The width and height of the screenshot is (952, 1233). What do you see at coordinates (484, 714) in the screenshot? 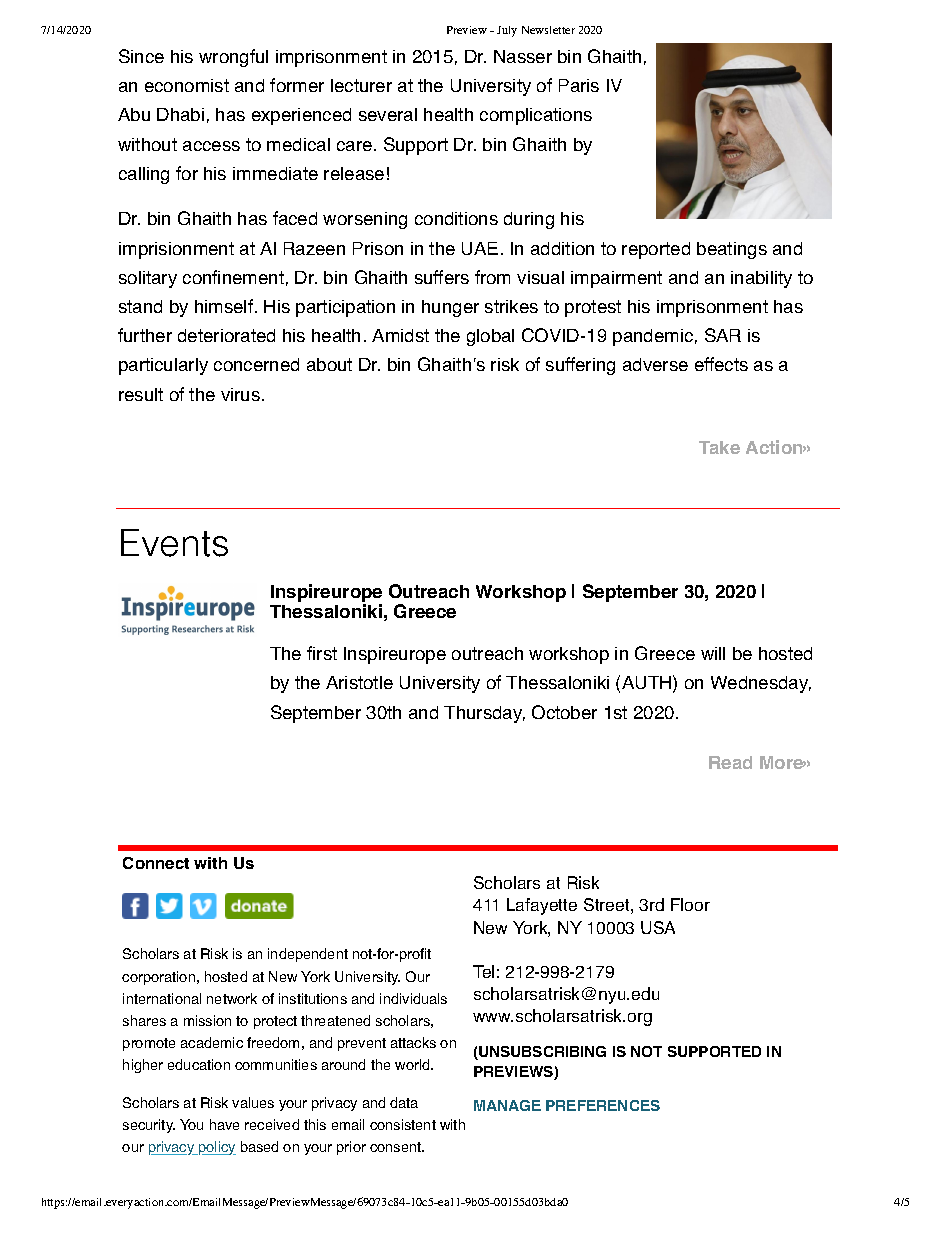
I see `Thursday` at bounding box center [484, 714].
